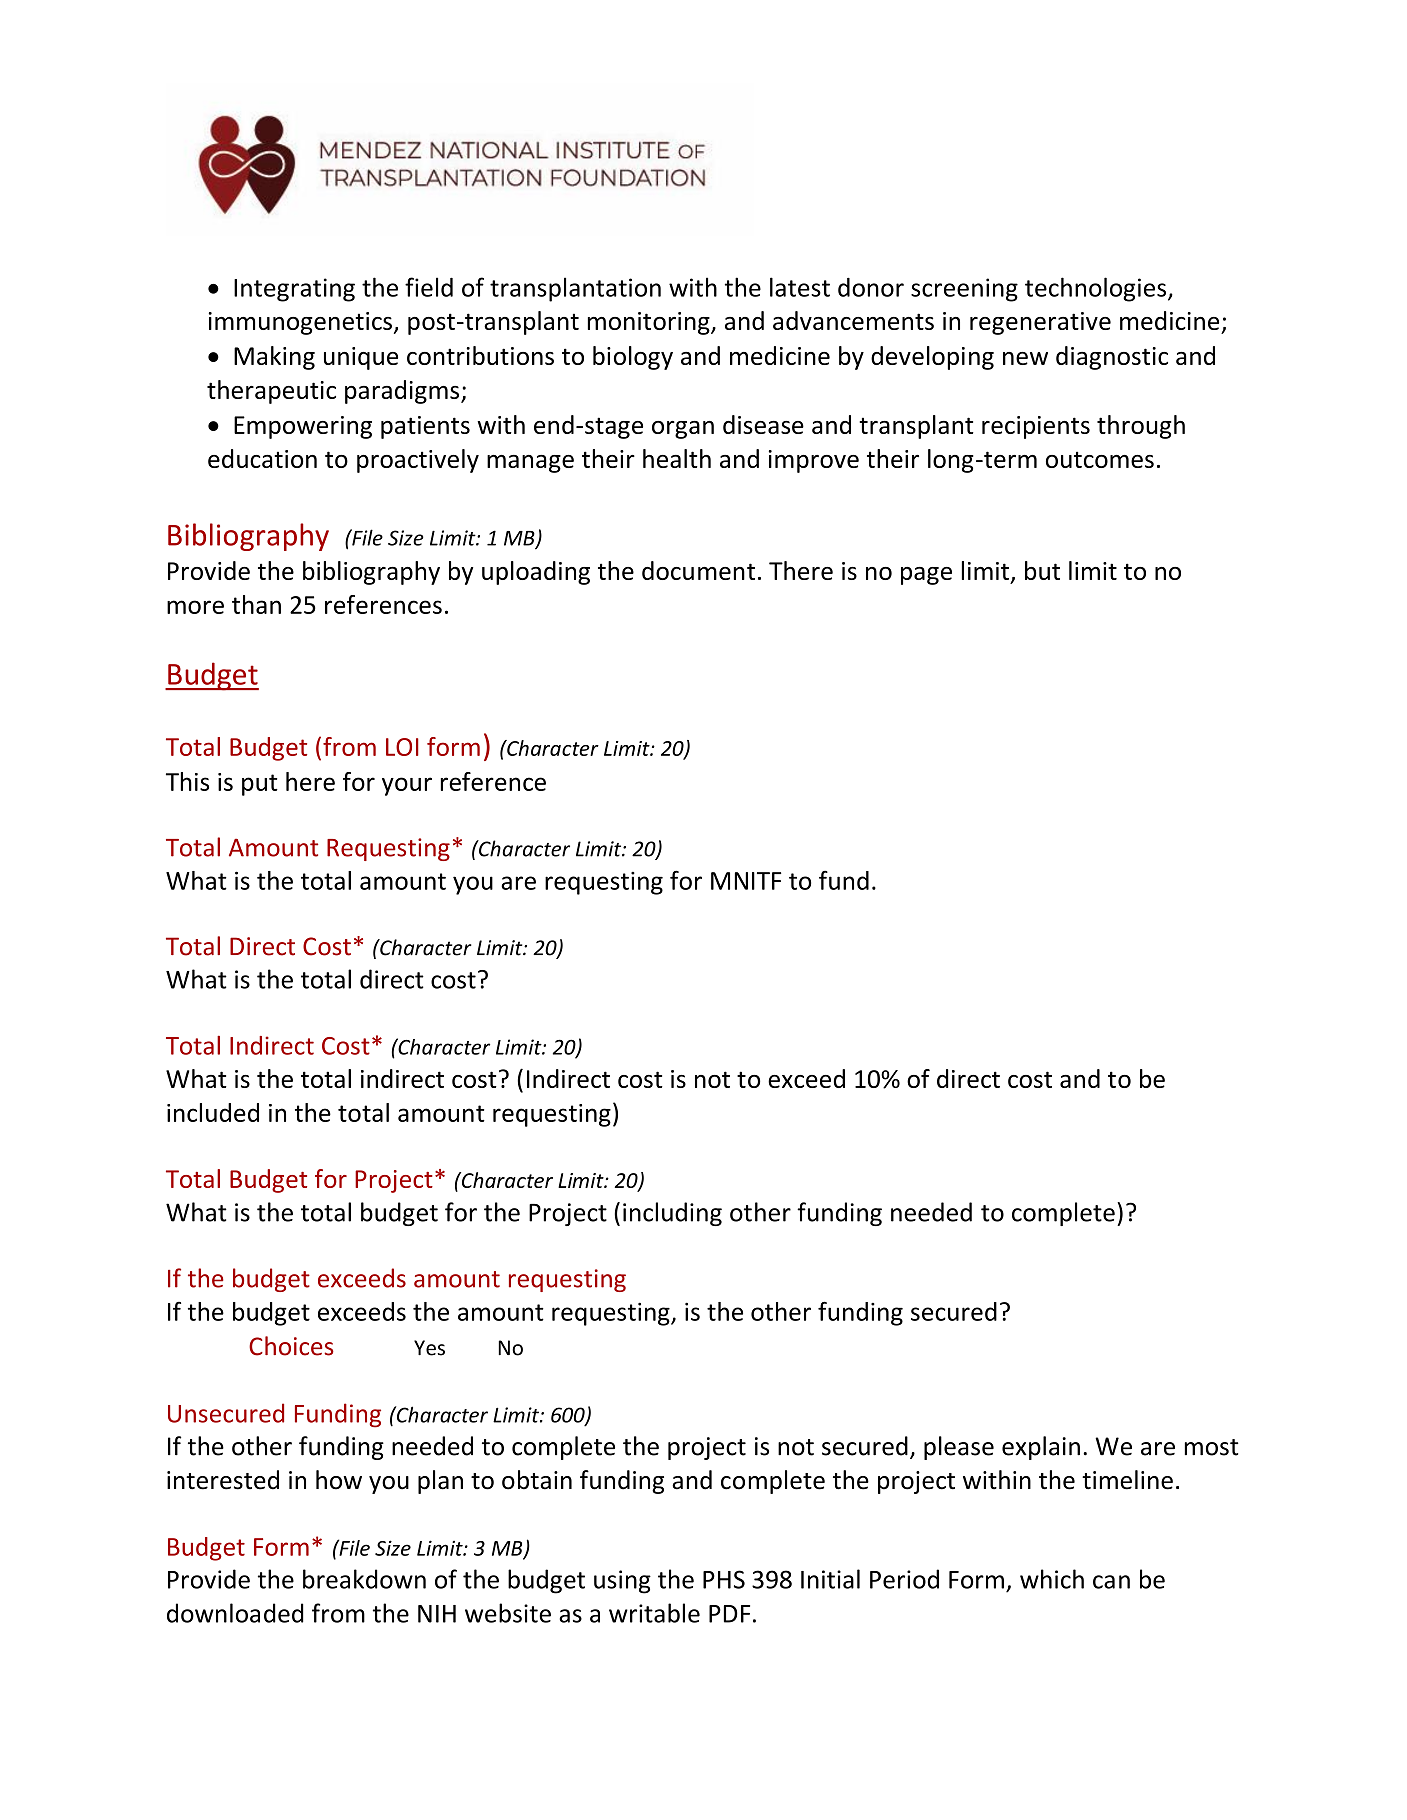  Describe the element at coordinates (1100, 459) in the document. I see `outcomes` at that location.
